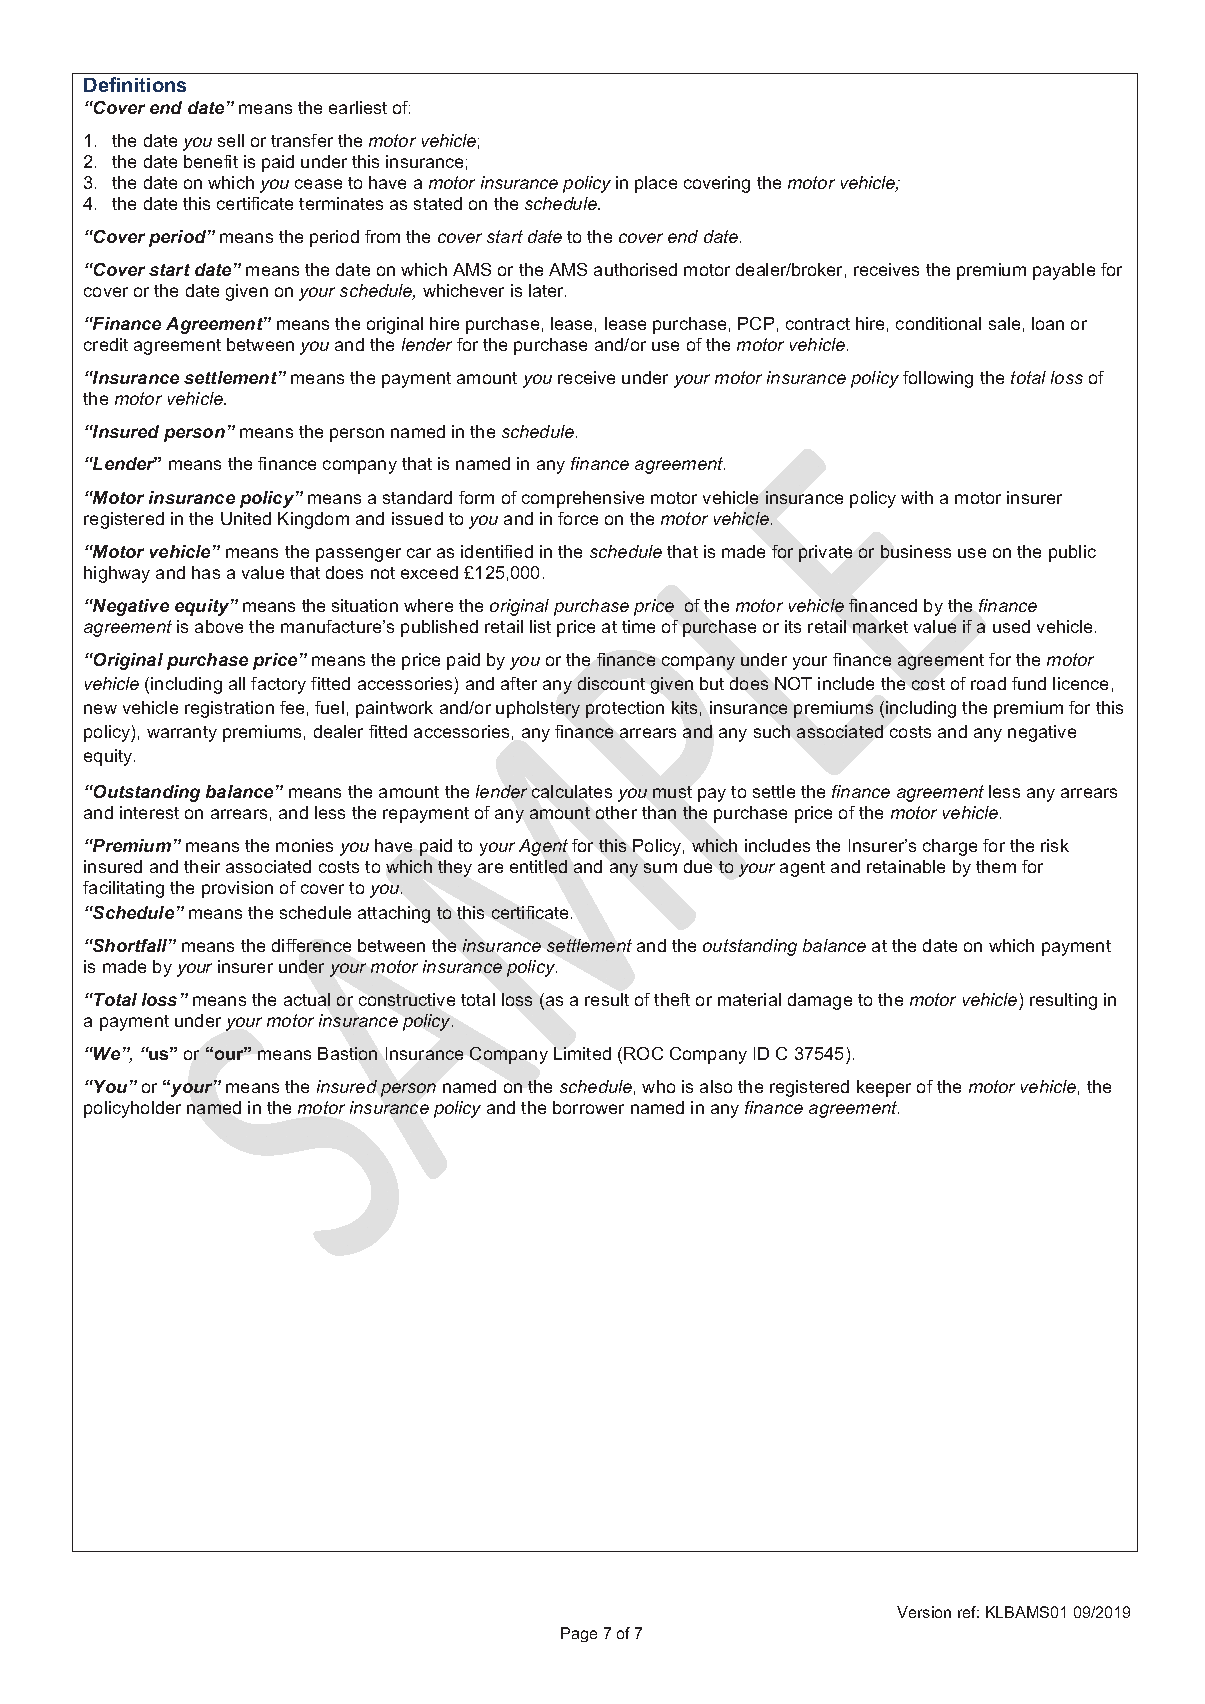 The height and width of the screenshot is (1704, 1205). What do you see at coordinates (886, 269) in the screenshot?
I see `receives` at bounding box center [886, 269].
